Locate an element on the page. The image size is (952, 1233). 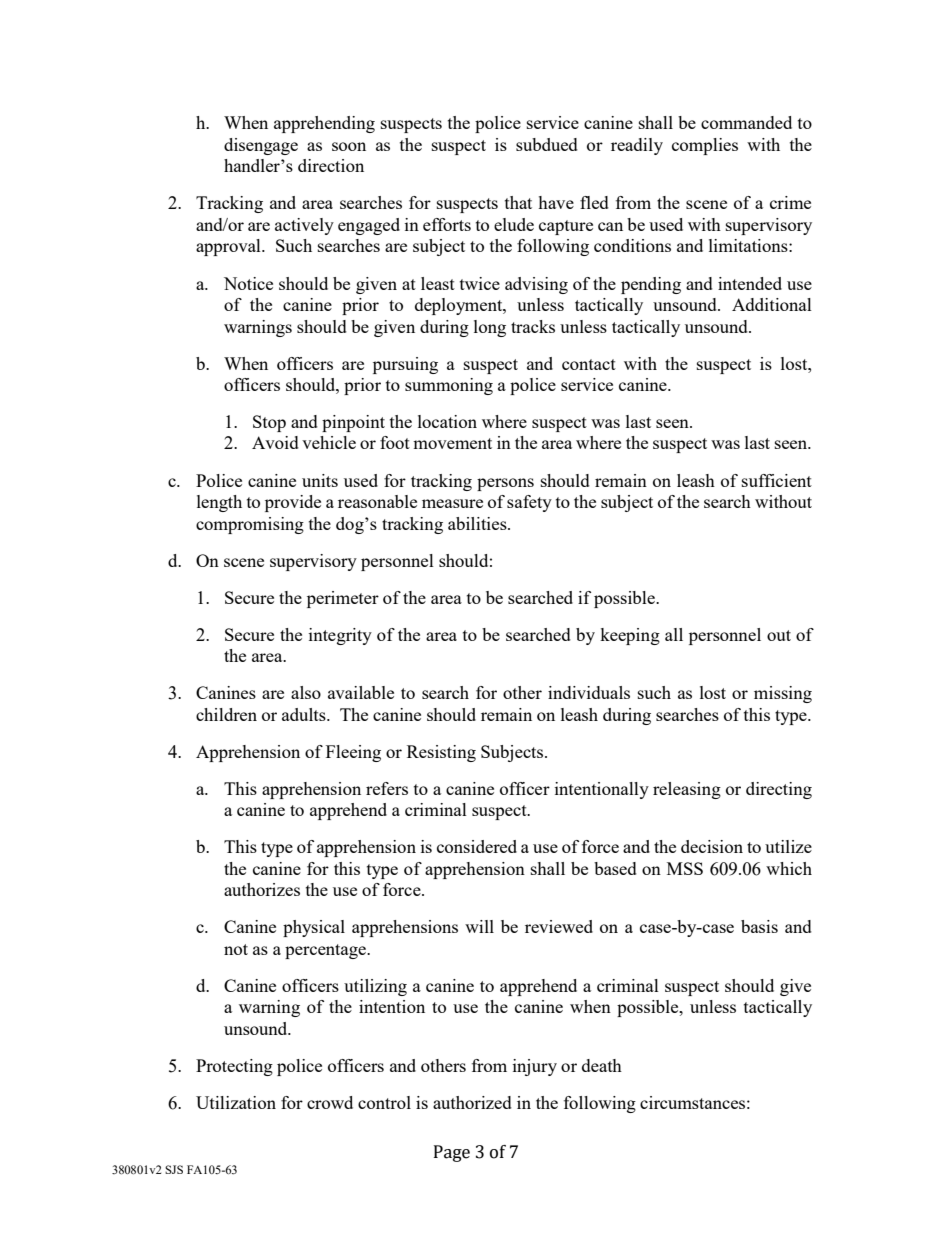
Utilization is located at coordinates (236, 1102).
